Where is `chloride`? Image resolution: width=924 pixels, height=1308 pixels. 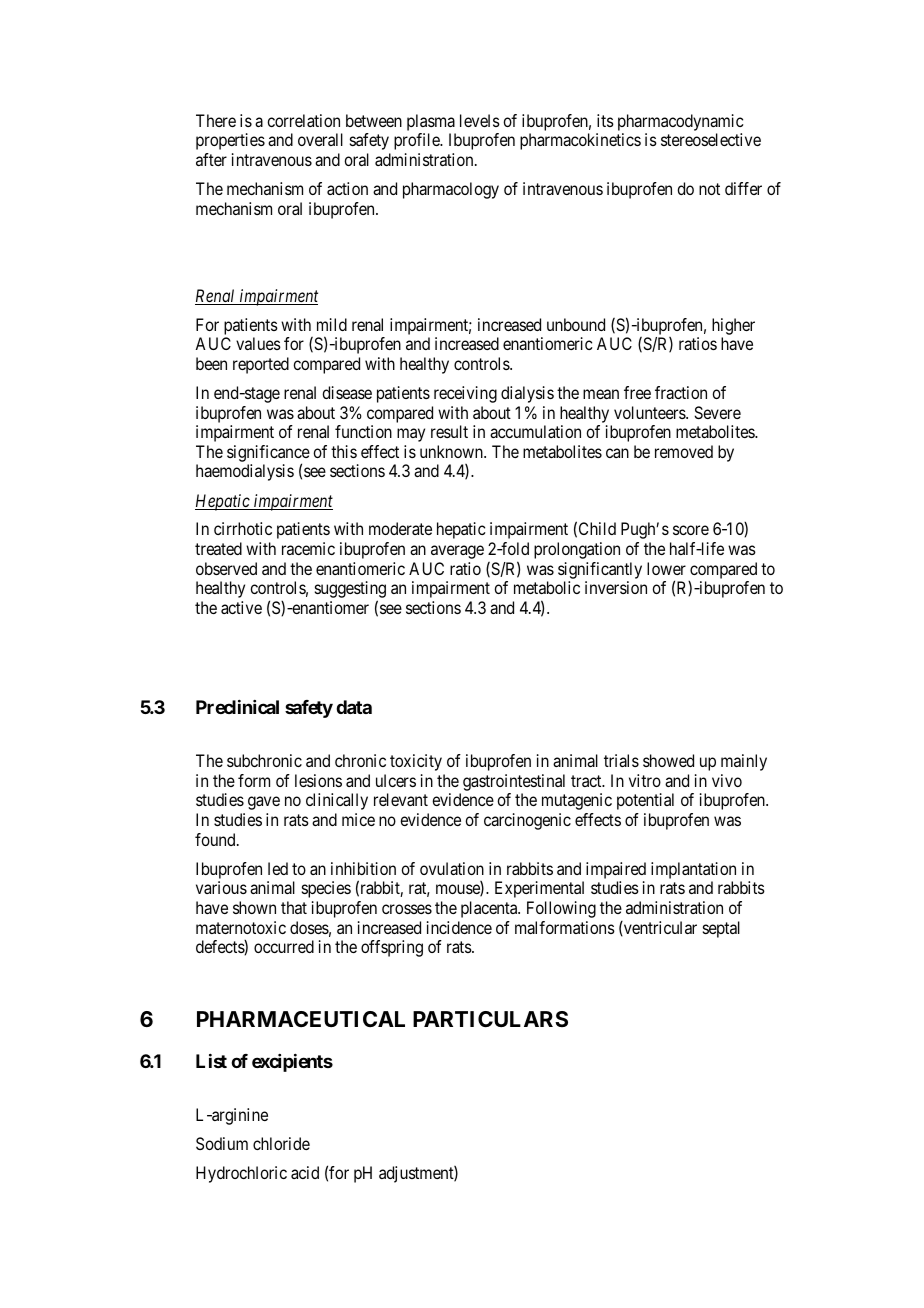 chloride is located at coordinates (281, 1143).
